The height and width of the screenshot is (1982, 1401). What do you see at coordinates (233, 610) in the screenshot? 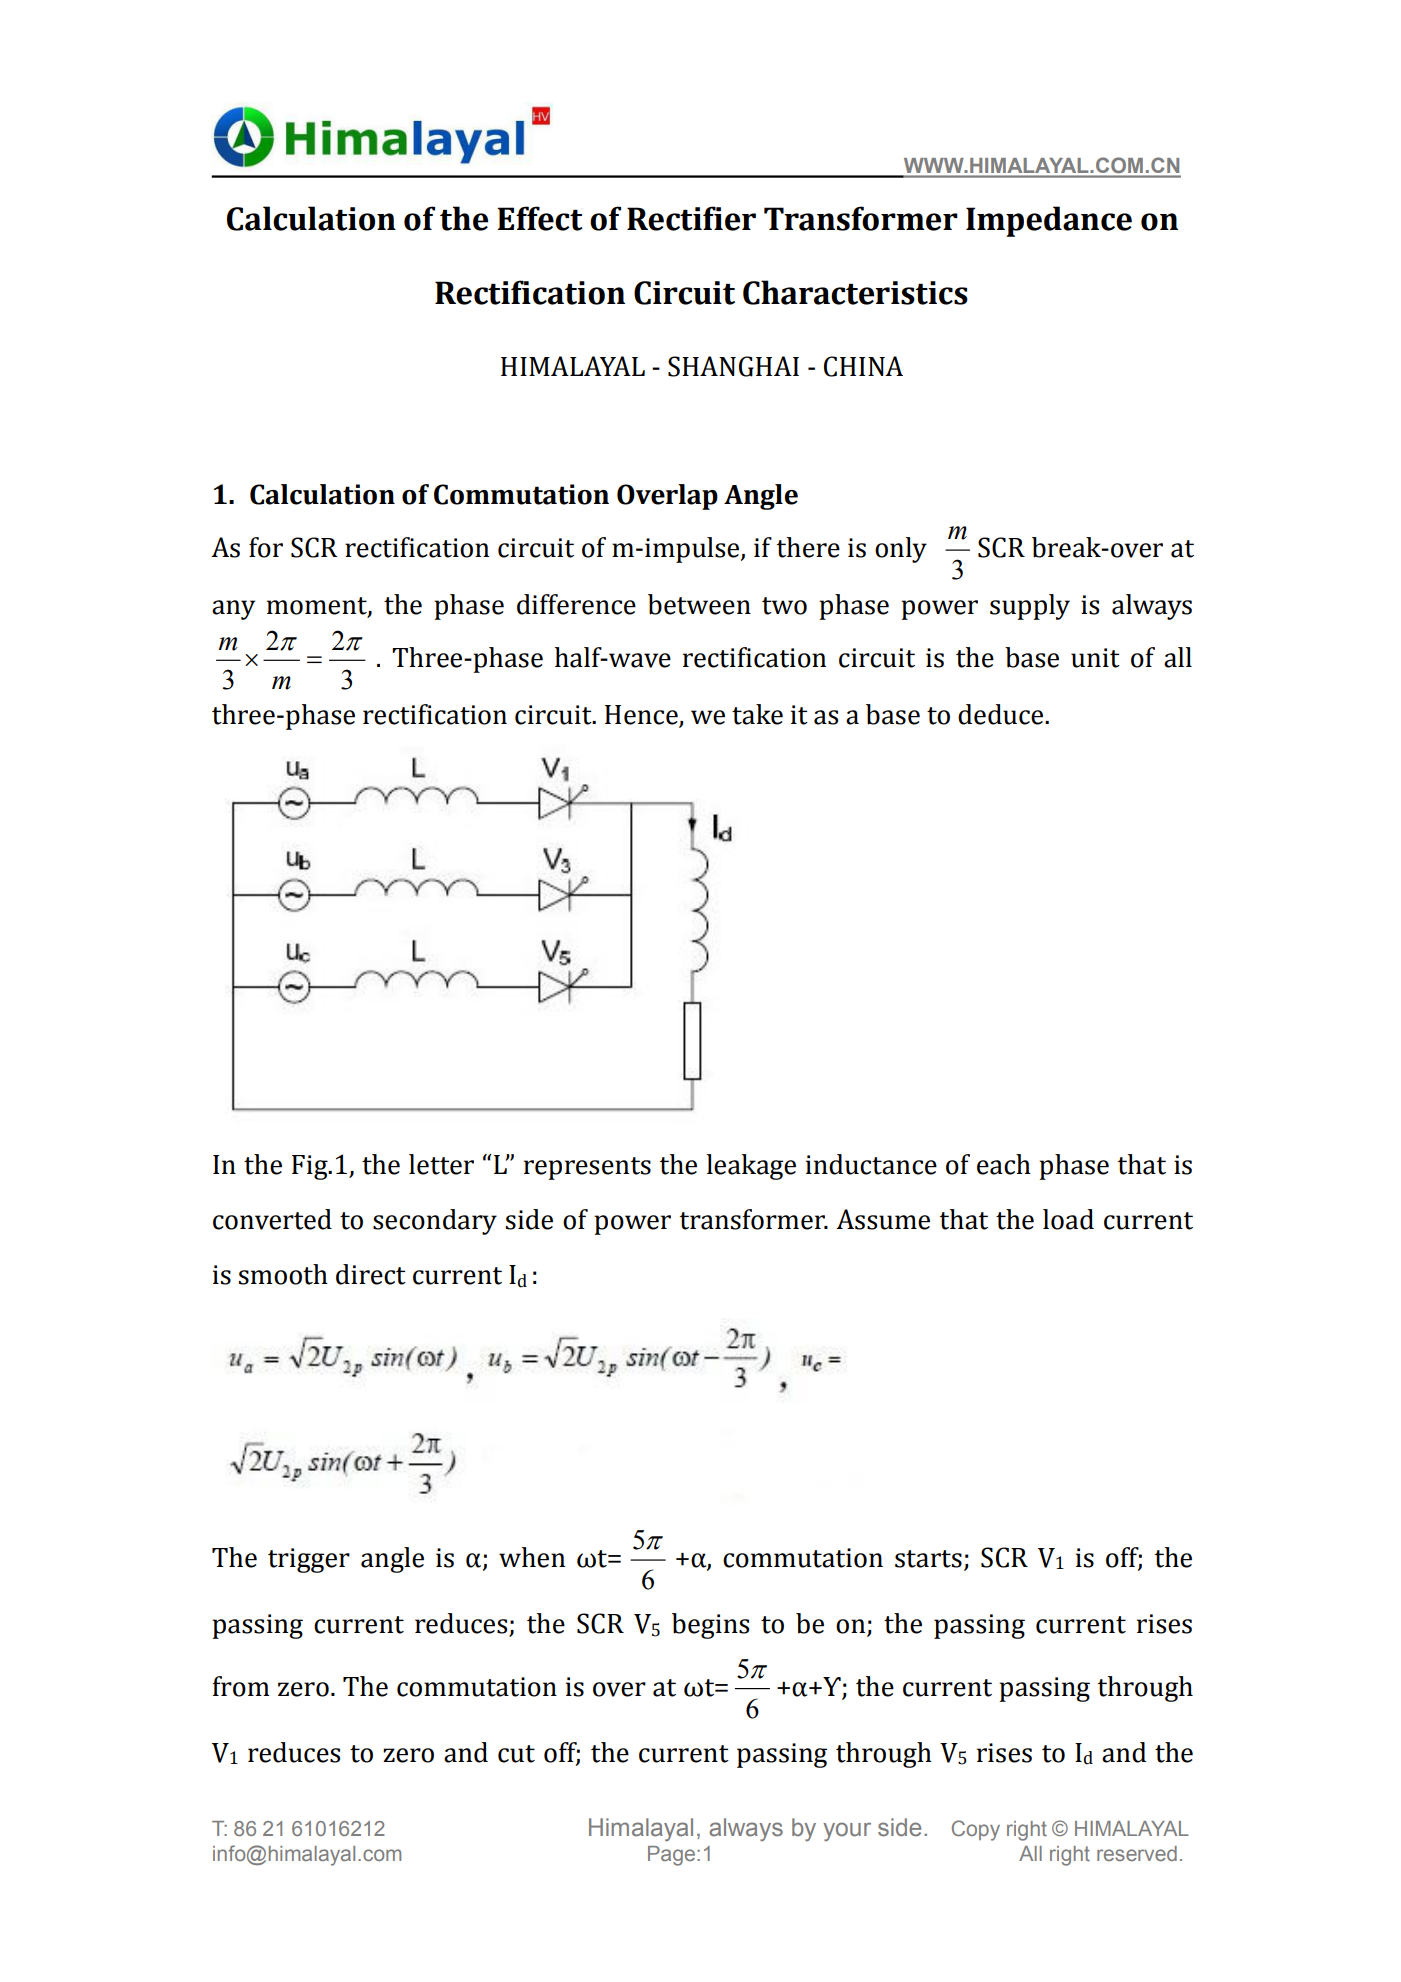
I see `any` at bounding box center [233, 610].
